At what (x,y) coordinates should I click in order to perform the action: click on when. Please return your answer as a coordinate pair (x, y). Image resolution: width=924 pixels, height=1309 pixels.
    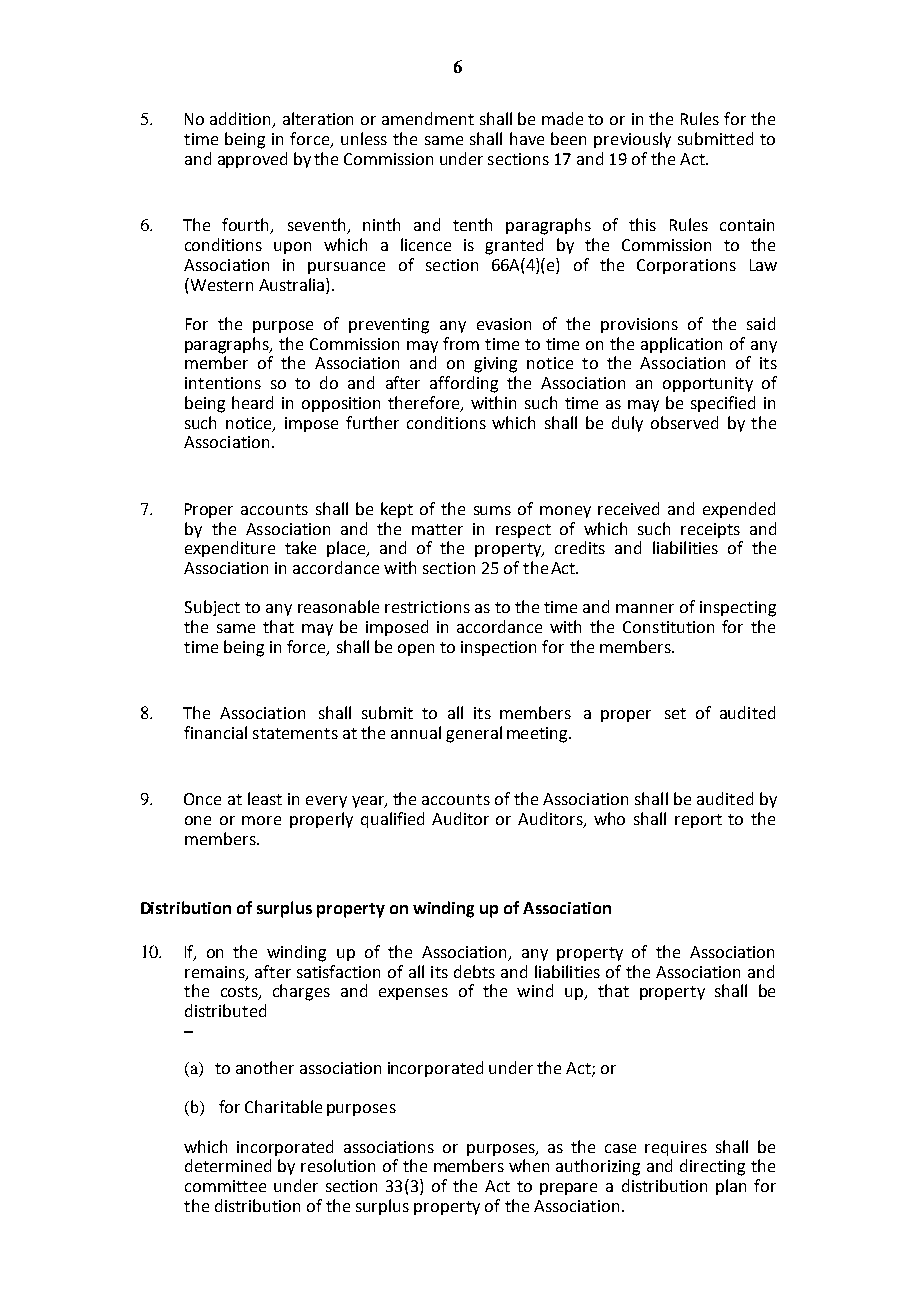
    Looking at the image, I should click on (529, 1165).
